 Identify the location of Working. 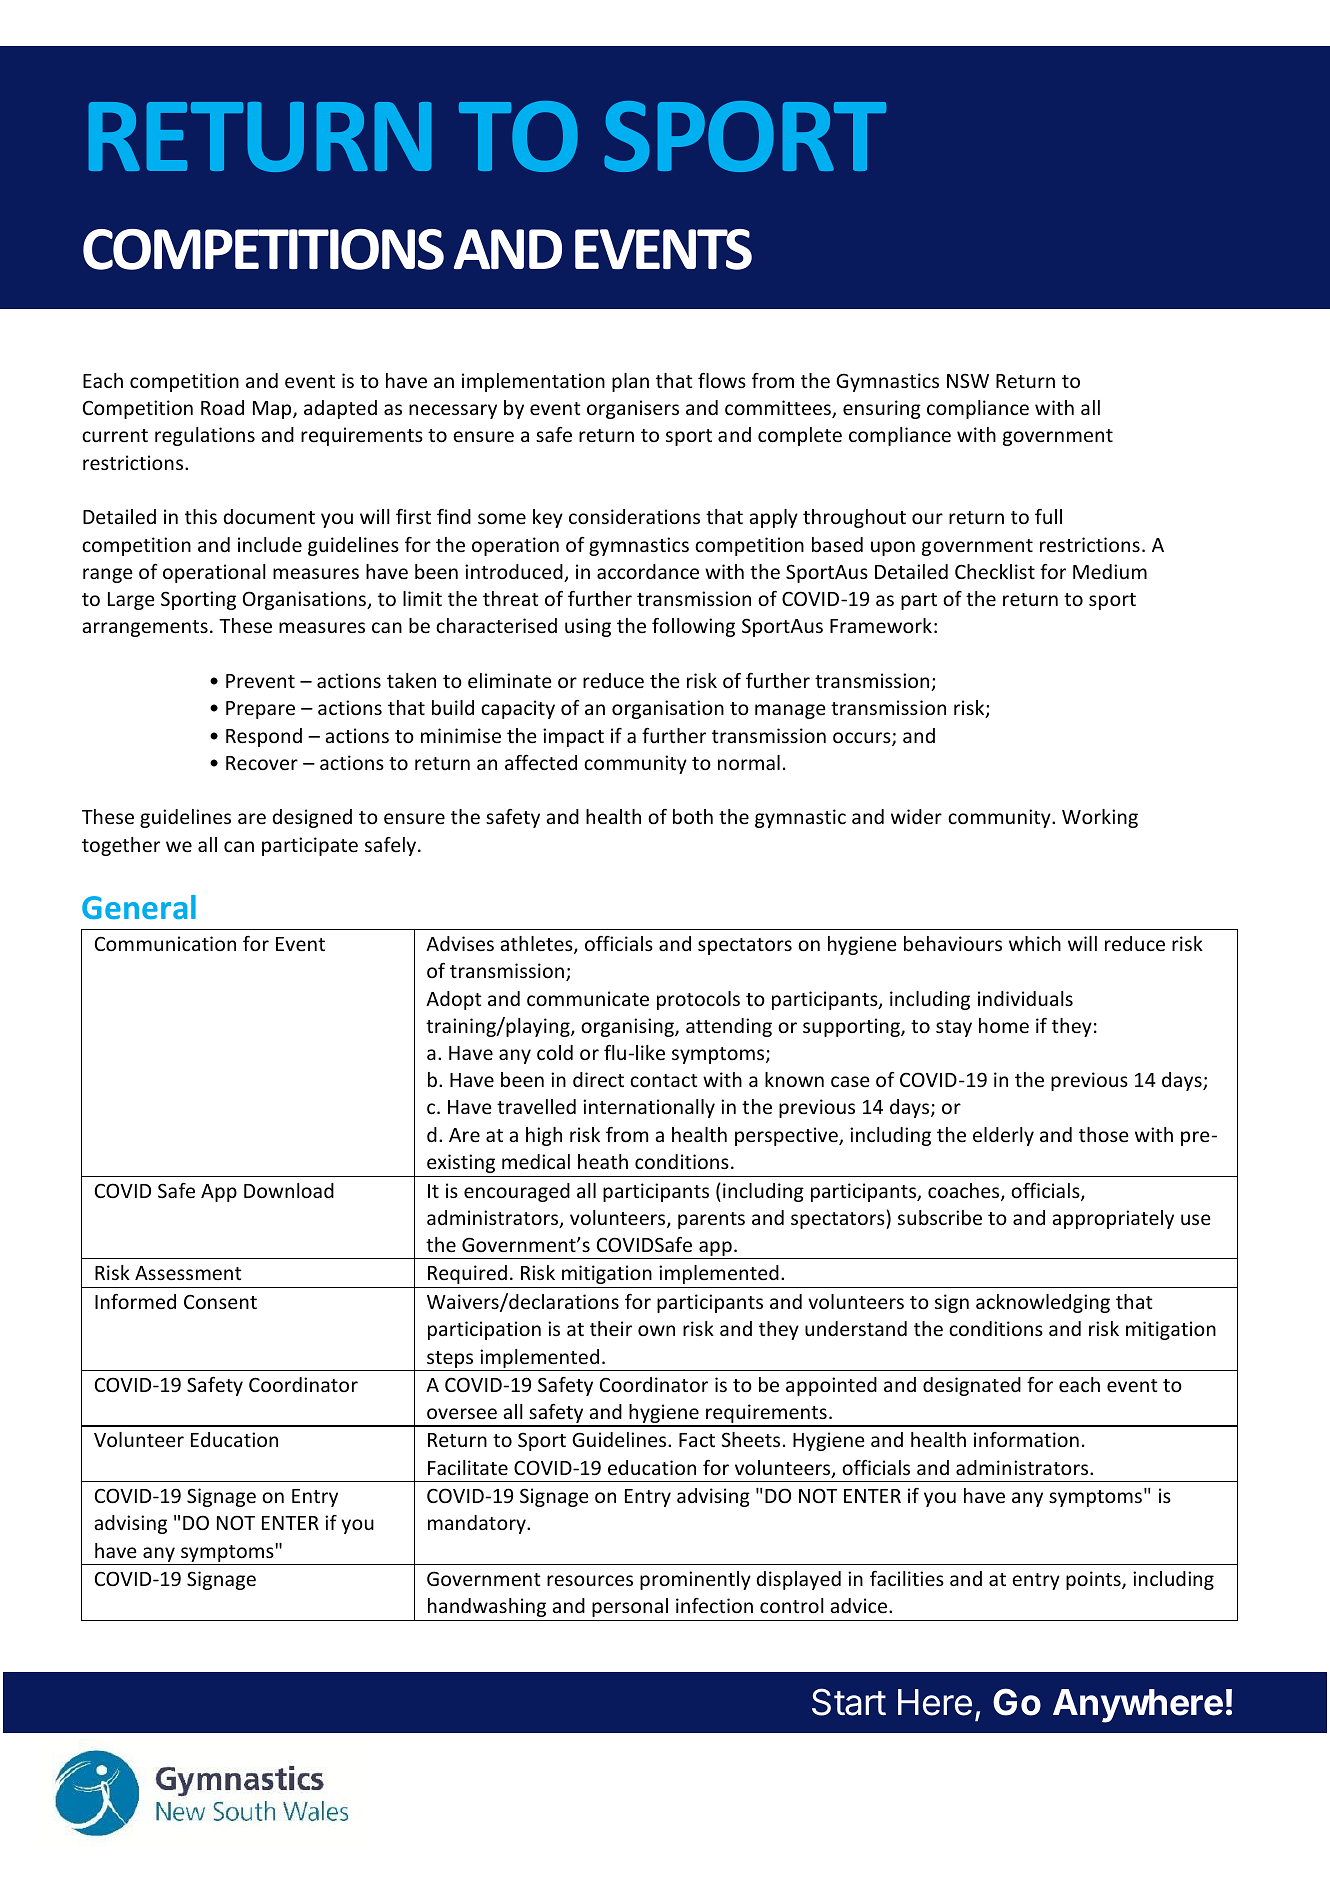
(1100, 818).
